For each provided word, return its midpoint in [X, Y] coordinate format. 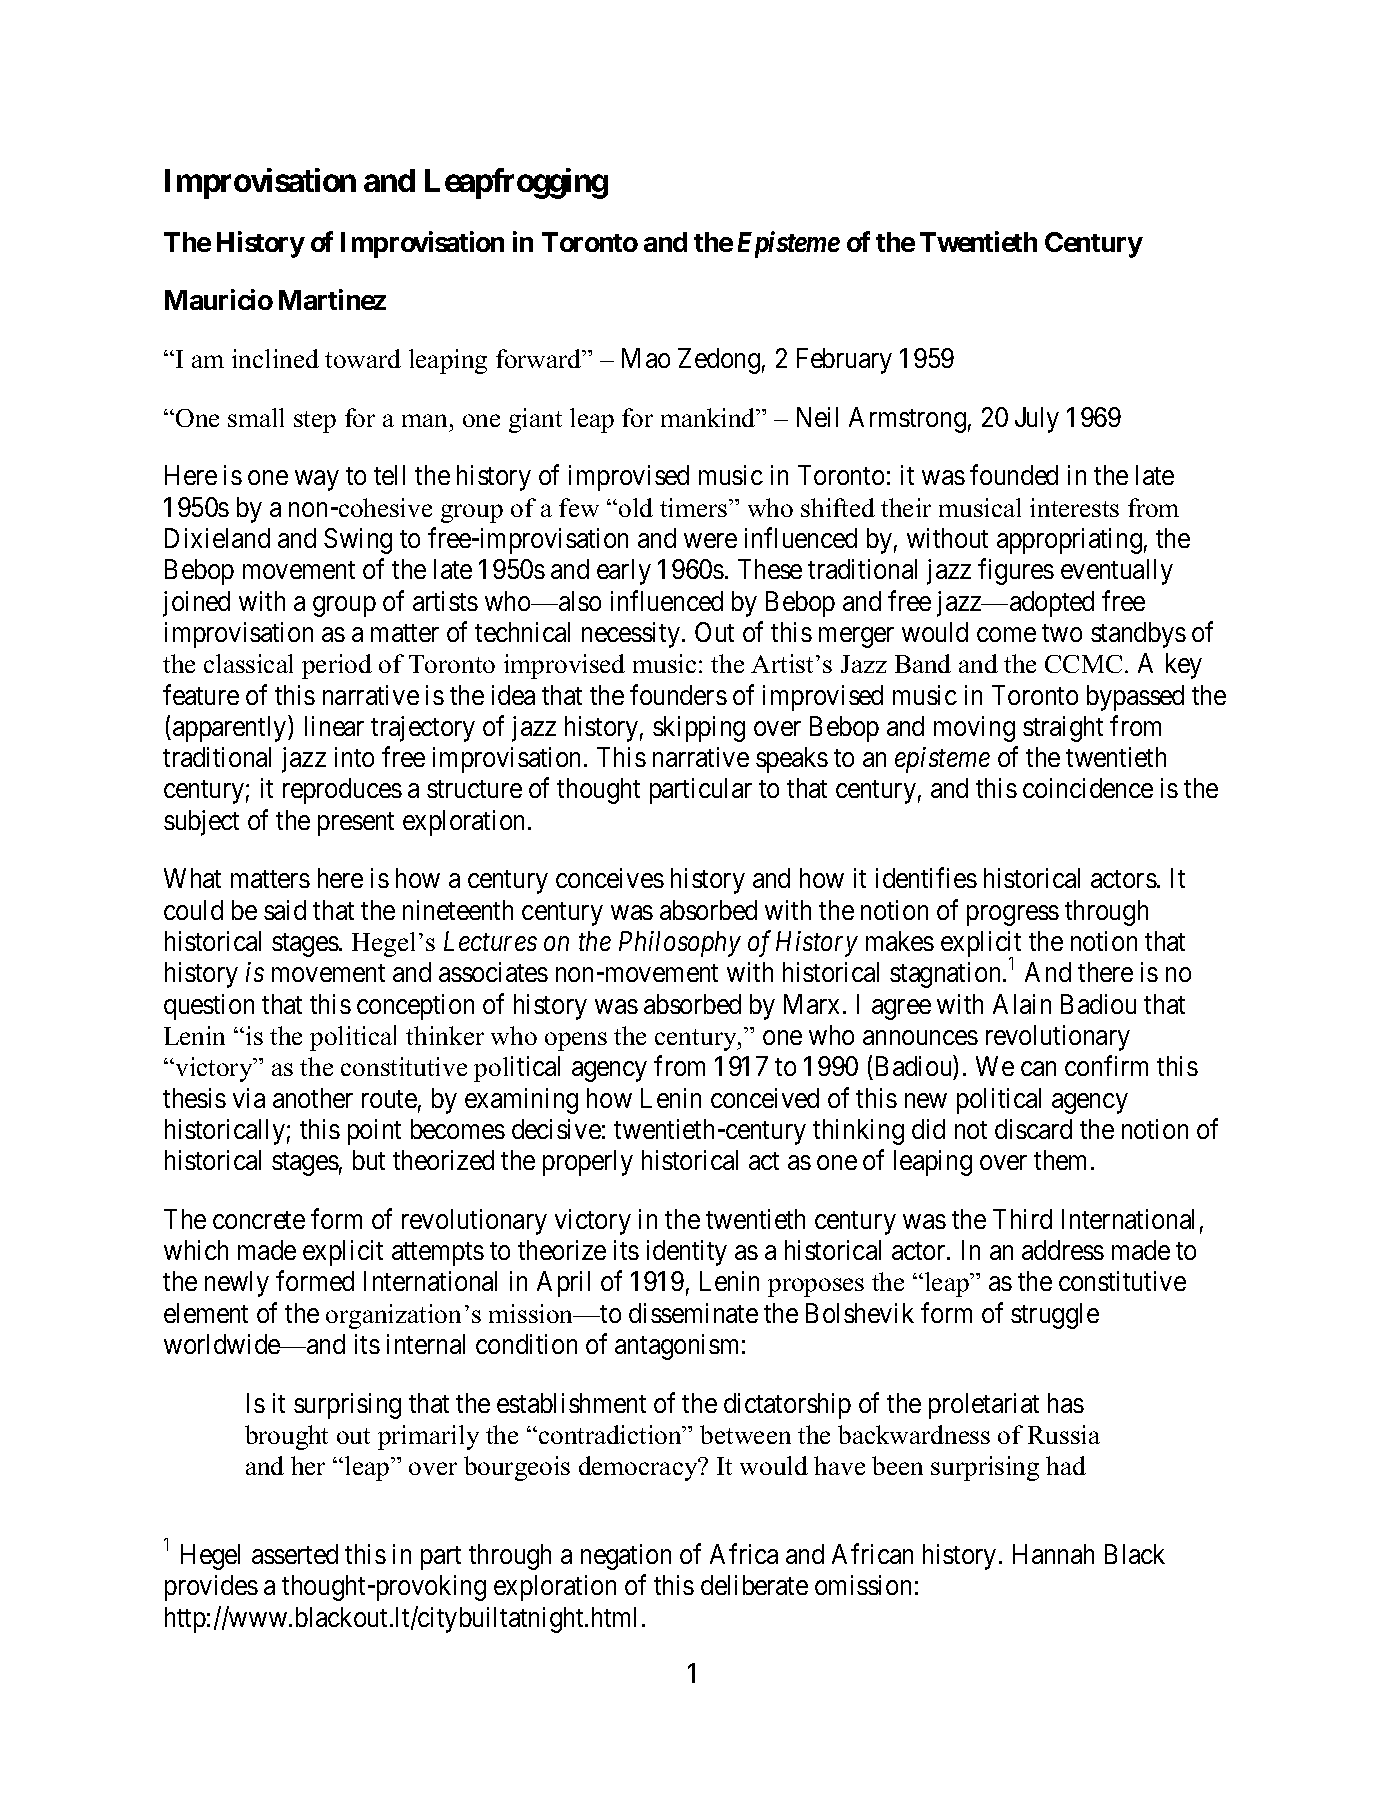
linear [334, 726]
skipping [699, 729]
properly [588, 1163]
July [1037, 420]
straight [1063, 729]
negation [626, 1557]
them [1060, 1160]
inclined [275, 358]
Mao [646, 358]
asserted [295, 1554]
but [369, 1160]
